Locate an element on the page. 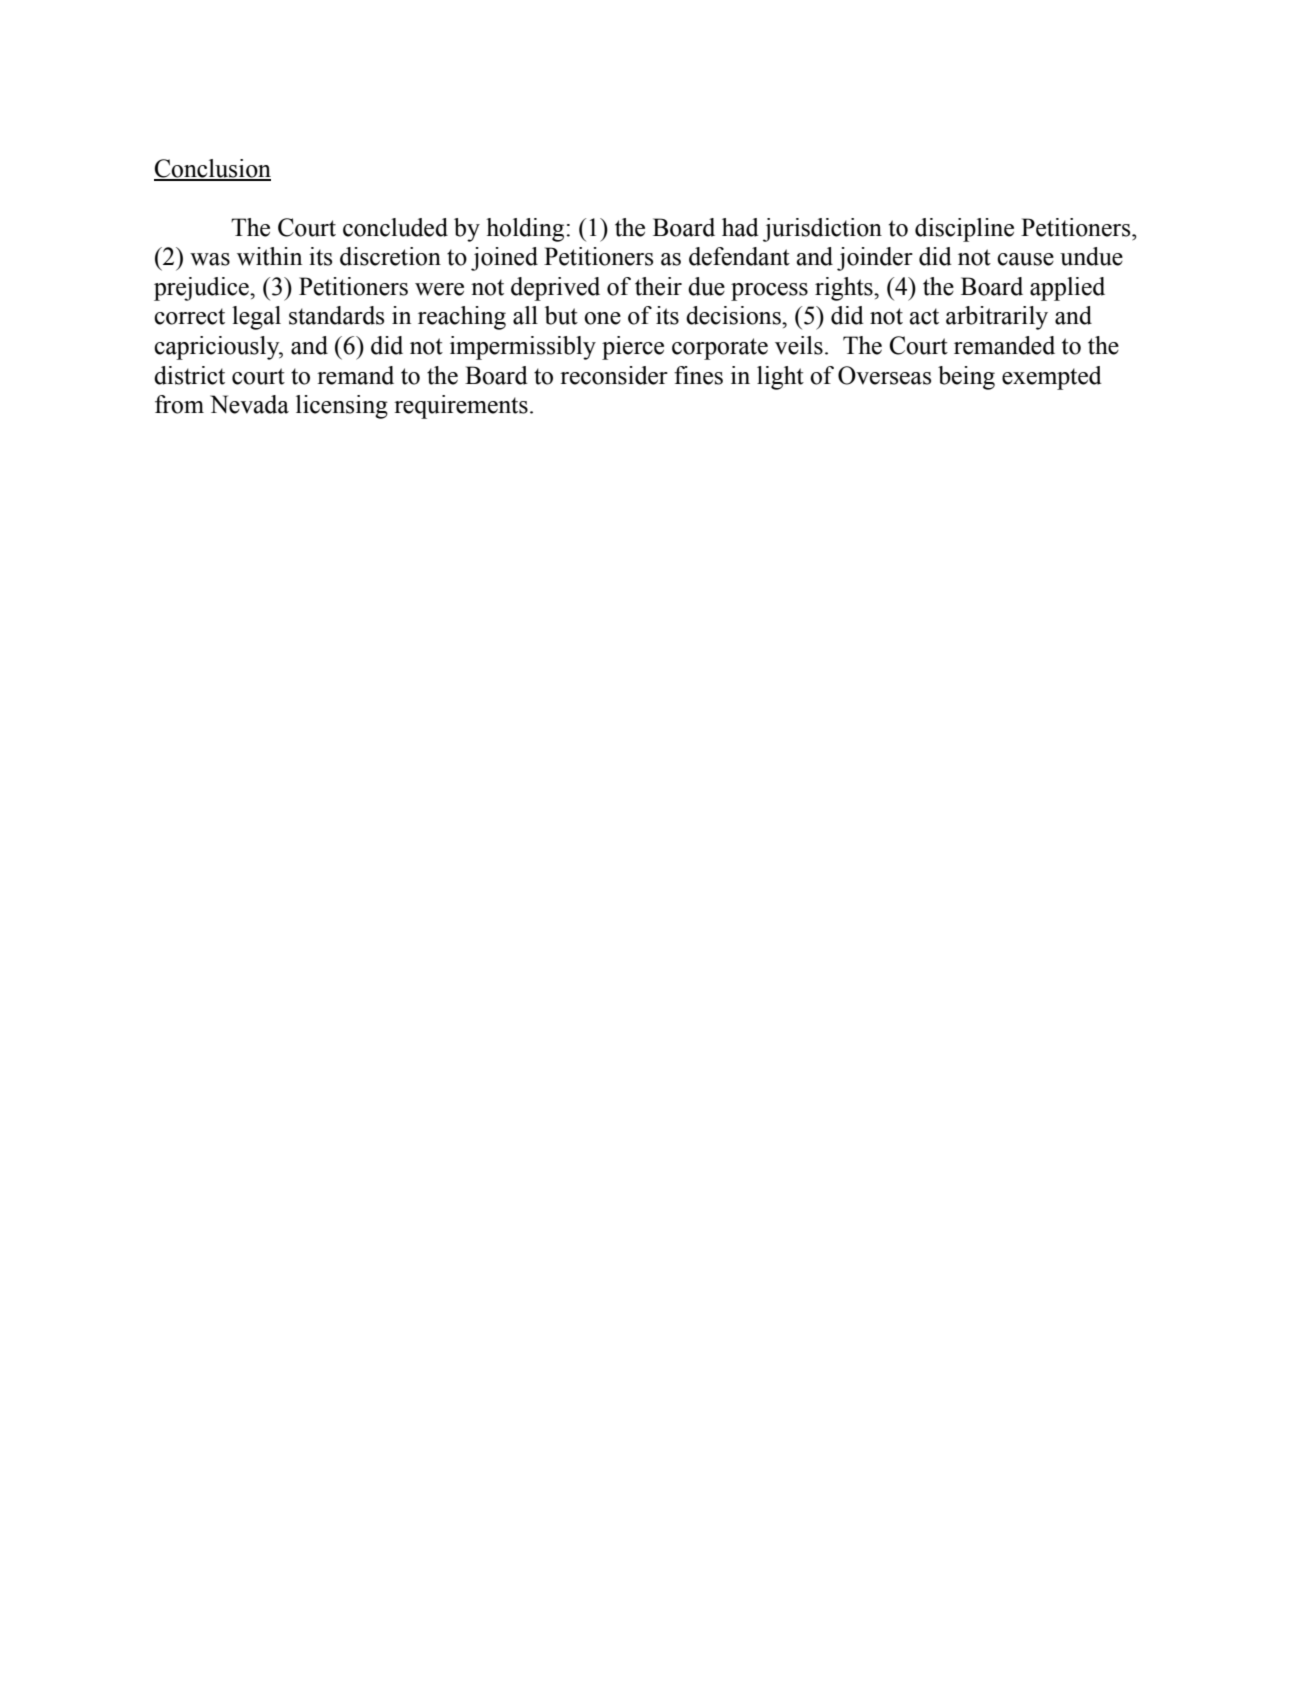 The image size is (1309, 1694). jurisdiction is located at coordinates (822, 230).
